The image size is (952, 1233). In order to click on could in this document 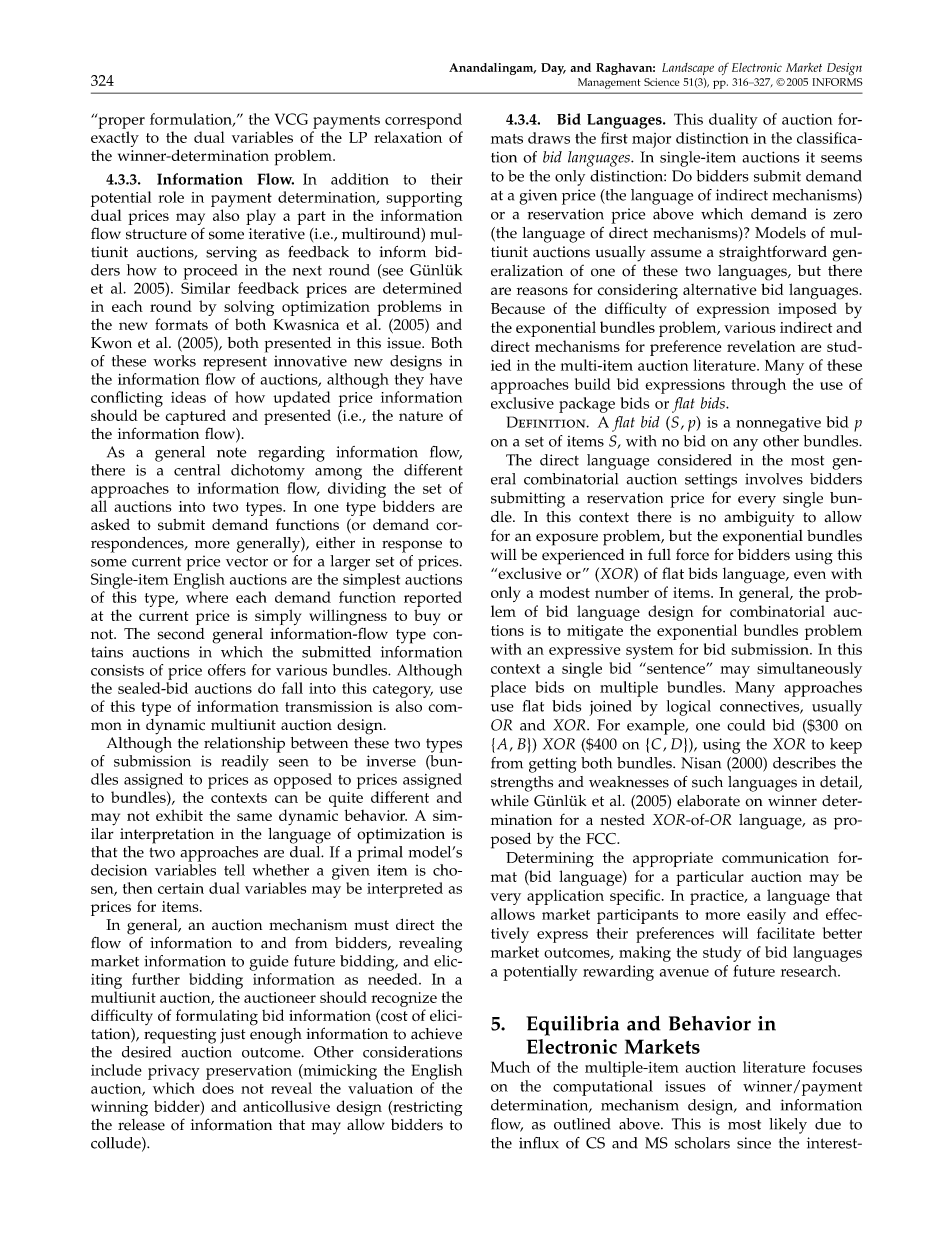, I will do `click(746, 725)`.
